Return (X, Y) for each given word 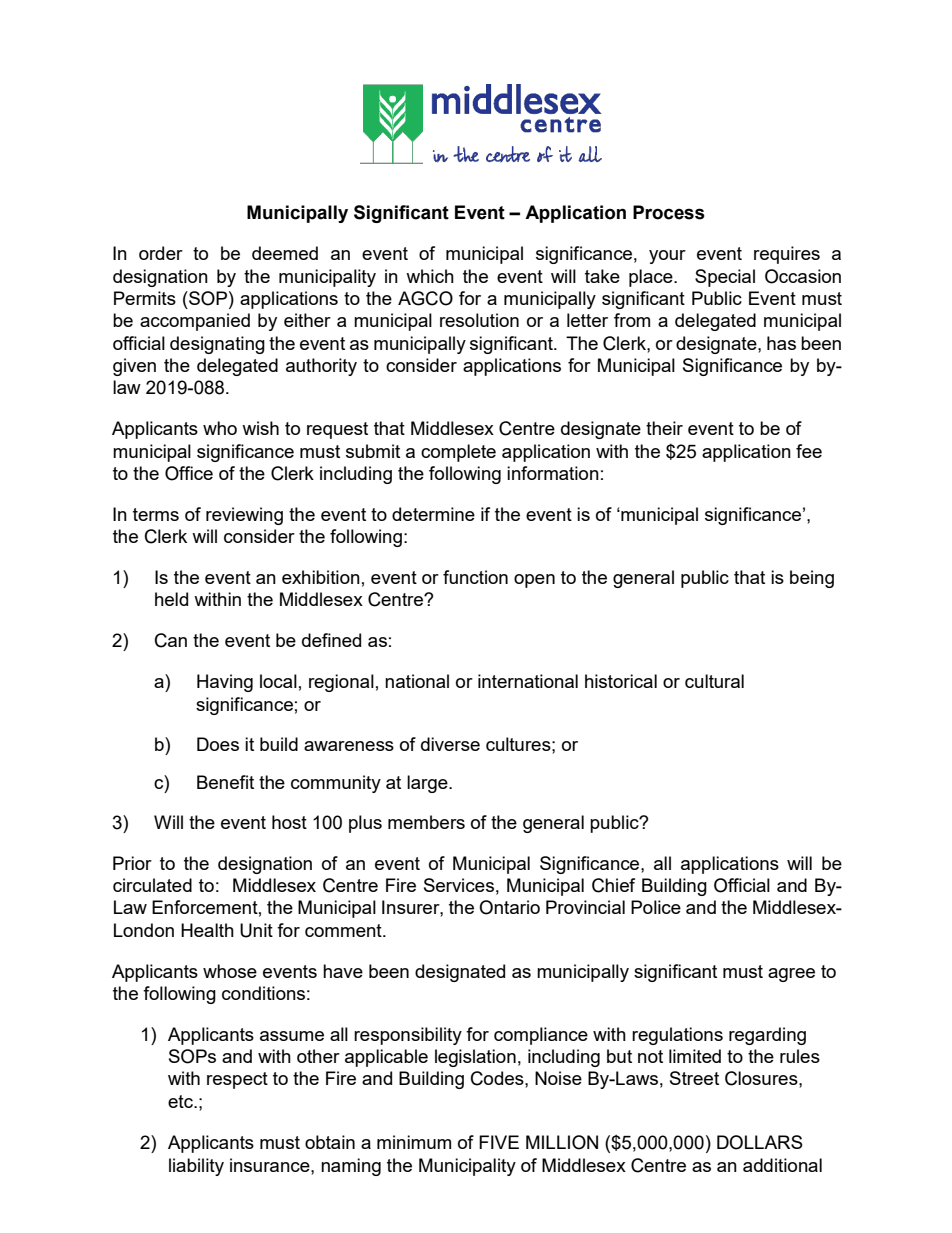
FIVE (499, 1142)
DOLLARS (760, 1142)
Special (725, 278)
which (430, 276)
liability (196, 1167)
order (161, 253)
